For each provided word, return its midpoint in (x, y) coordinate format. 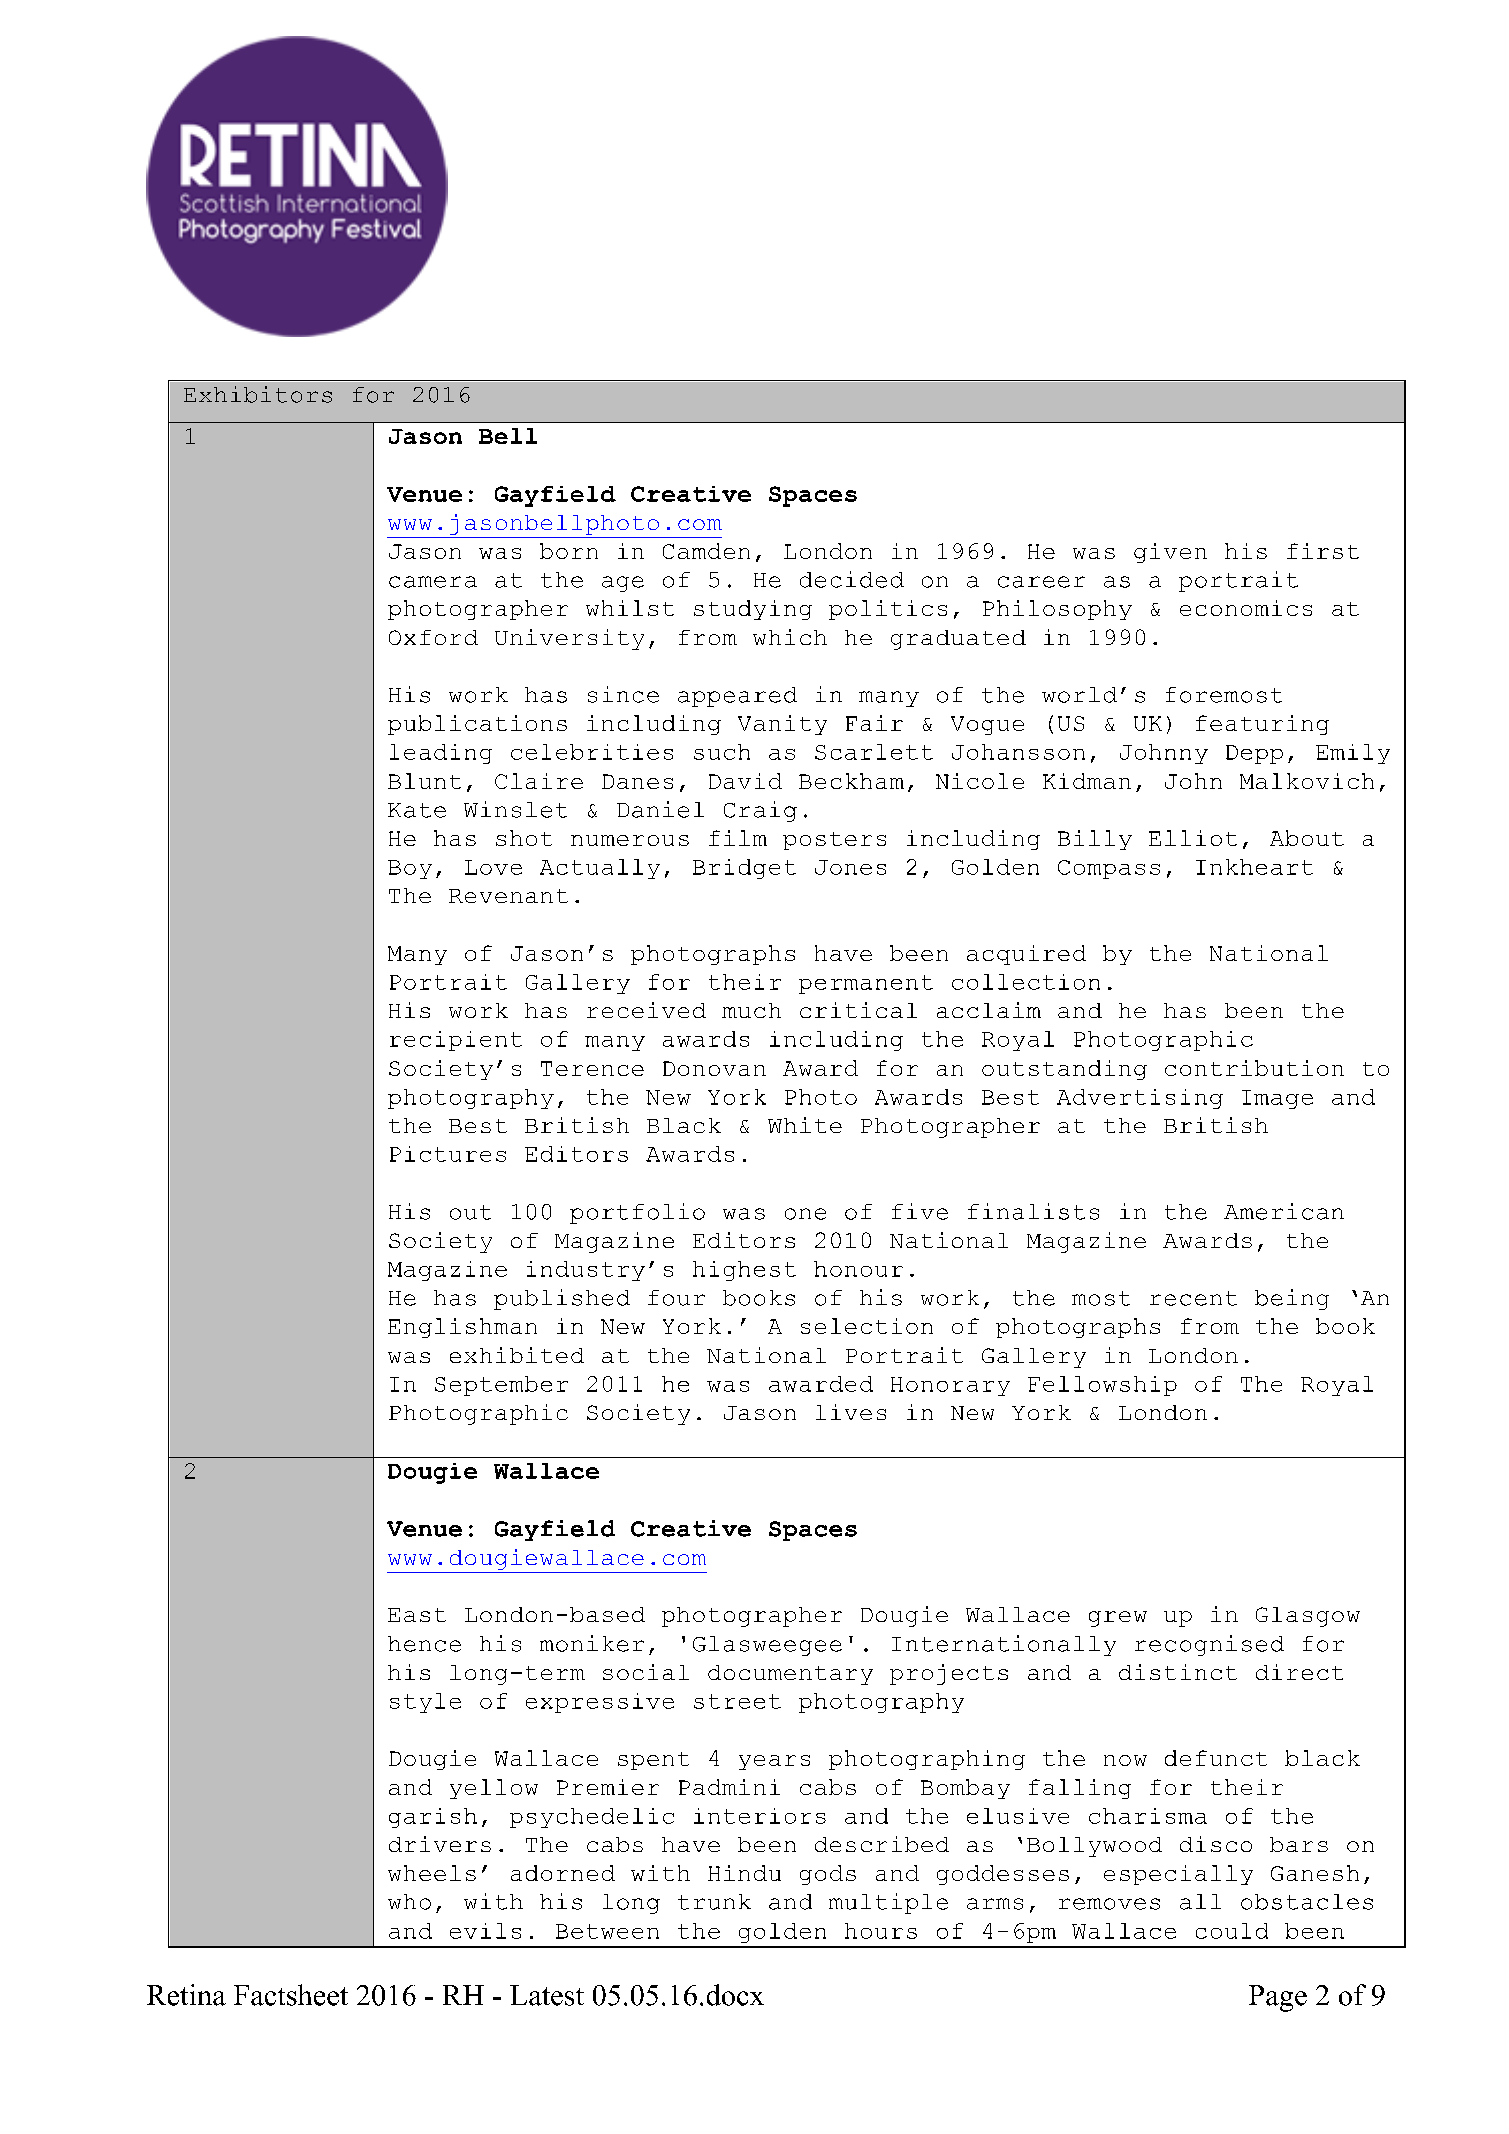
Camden (706, 551)
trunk (714, 1902)
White (805, 1125)
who (409, 1902)
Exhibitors (258, 394)
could (1232, 1931)
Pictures (448, 1154)
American (1284, 1211)
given (1170, 553)
